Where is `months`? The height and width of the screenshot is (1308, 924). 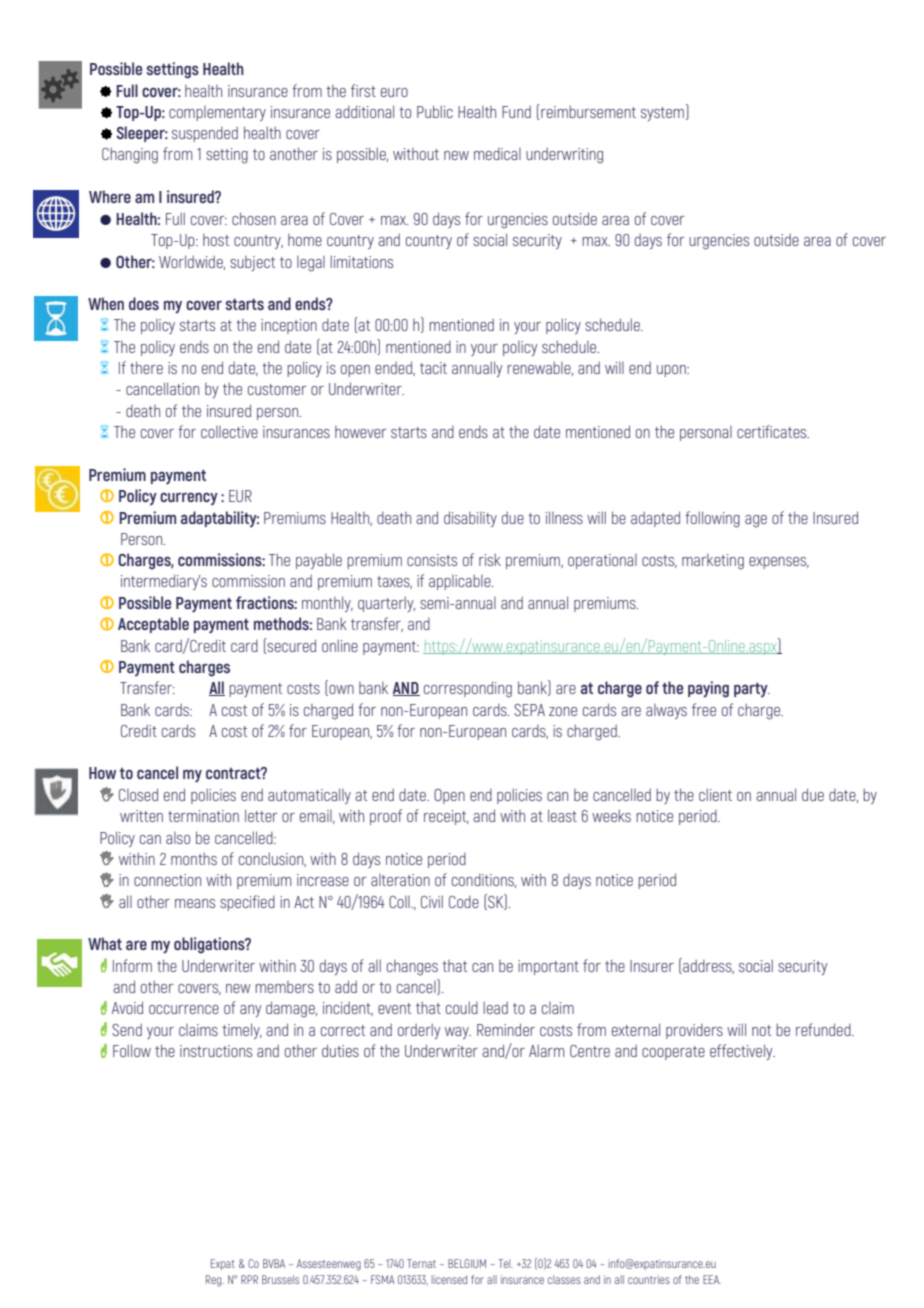
months is located at coordinates (194, 859).
